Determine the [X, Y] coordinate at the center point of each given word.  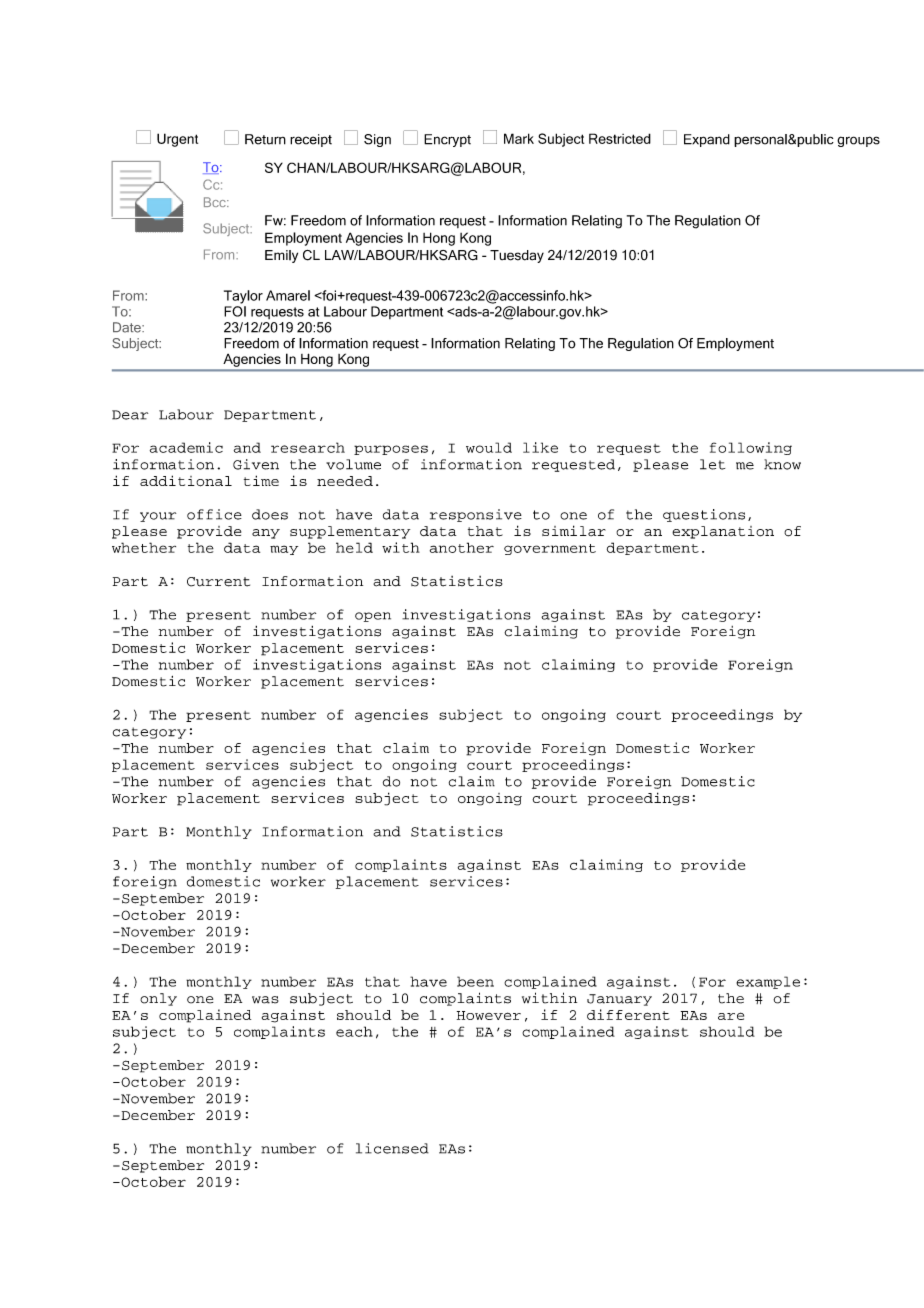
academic [186, 447]
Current [218, 582]
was [265, 1000]
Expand [707, 140]
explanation [723, 532]
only [158, 999]
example [768, 982]
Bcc [216, 202]
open [373, 617]
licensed [392, 1148]
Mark [519, 138]
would [489, 447]
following [751, 448]
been [475, 981]
